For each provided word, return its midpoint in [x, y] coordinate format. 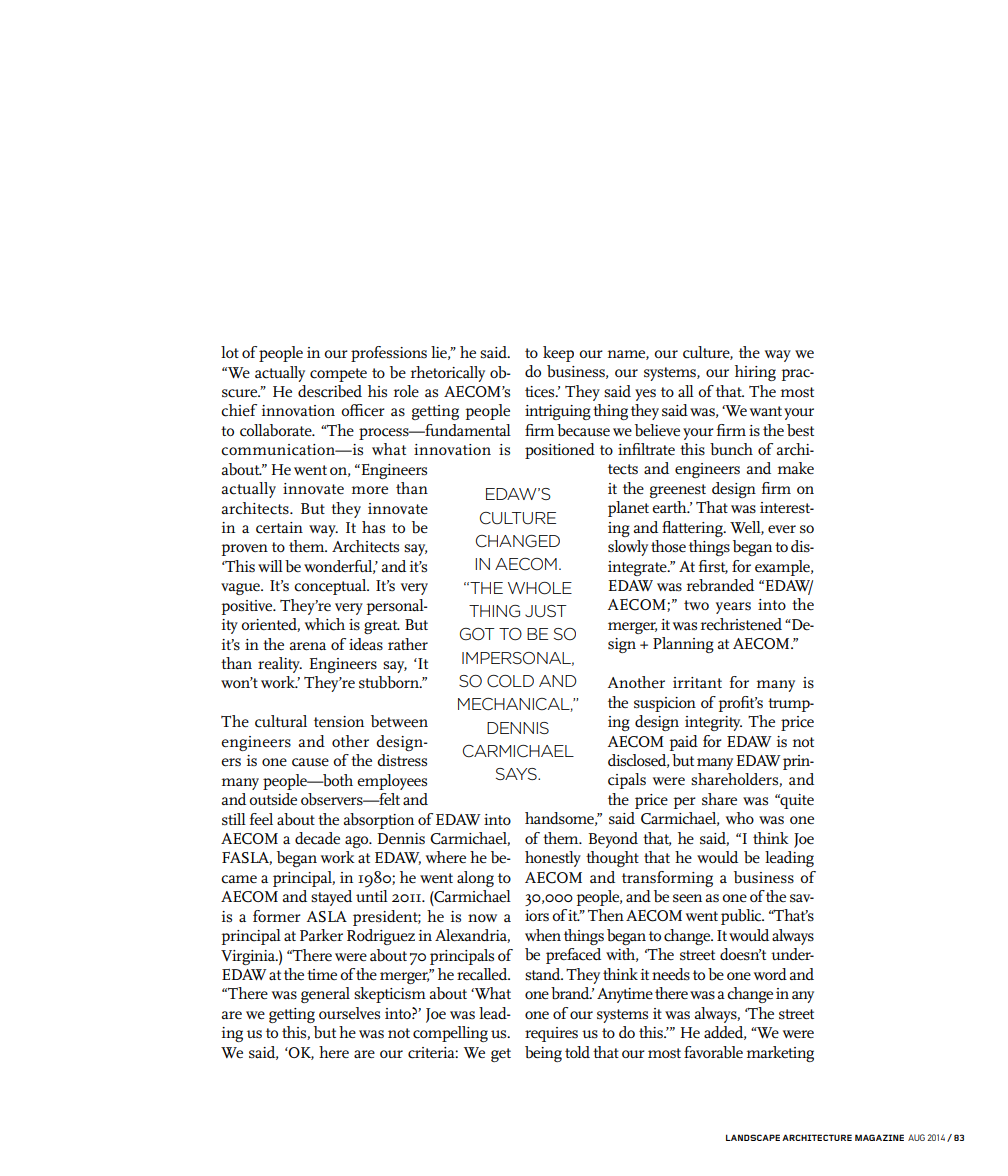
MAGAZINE [879, 1137]
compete [338, 375]
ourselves [349, 1013]
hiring [755, 373]
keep [558, 354]
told [577, 1052]
